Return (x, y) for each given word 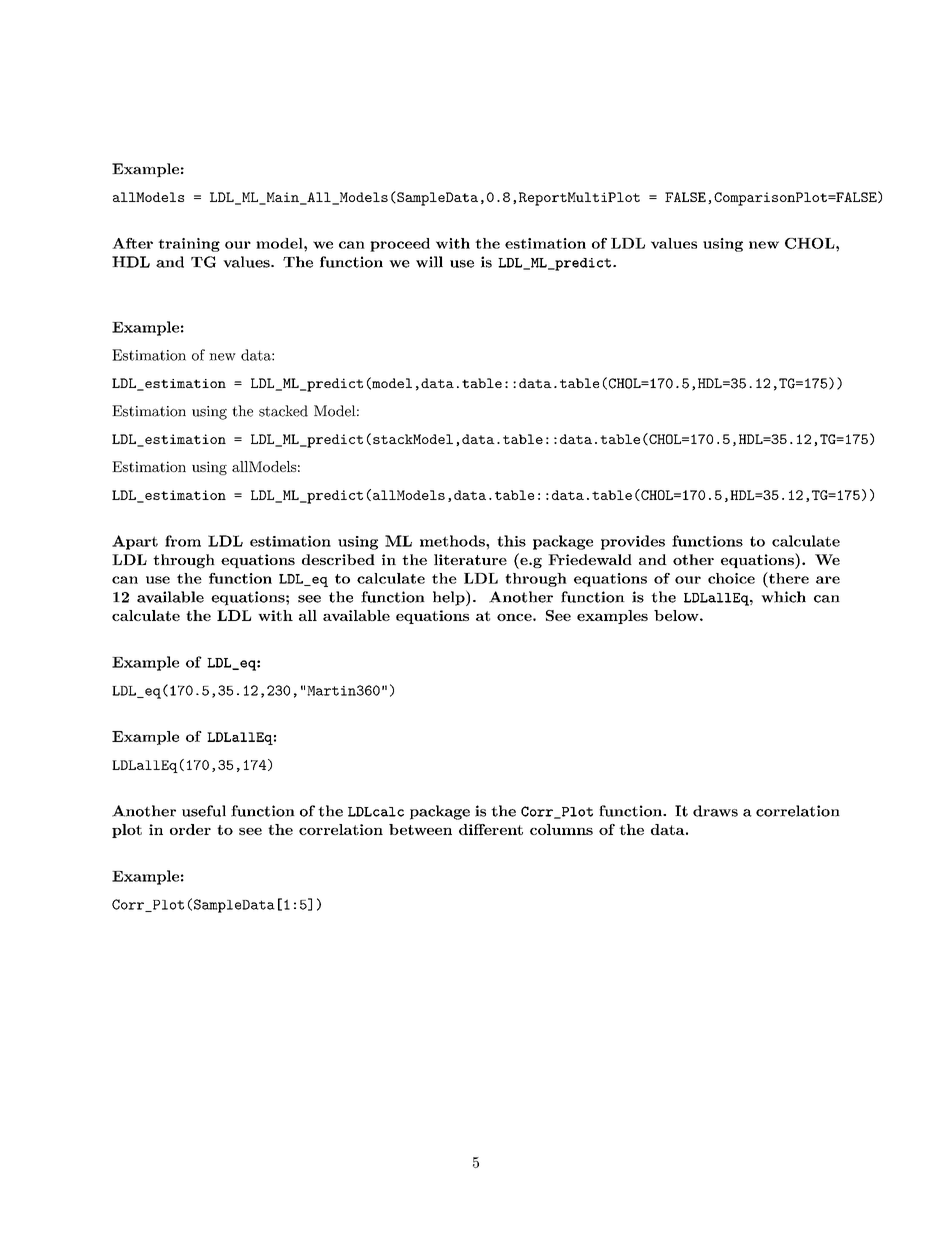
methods (453, 541)
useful (204, 811)
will (429, 262)
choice (731, 578)
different (491, 829)
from (183, 541)
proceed (400, 245)
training (189, 245)
